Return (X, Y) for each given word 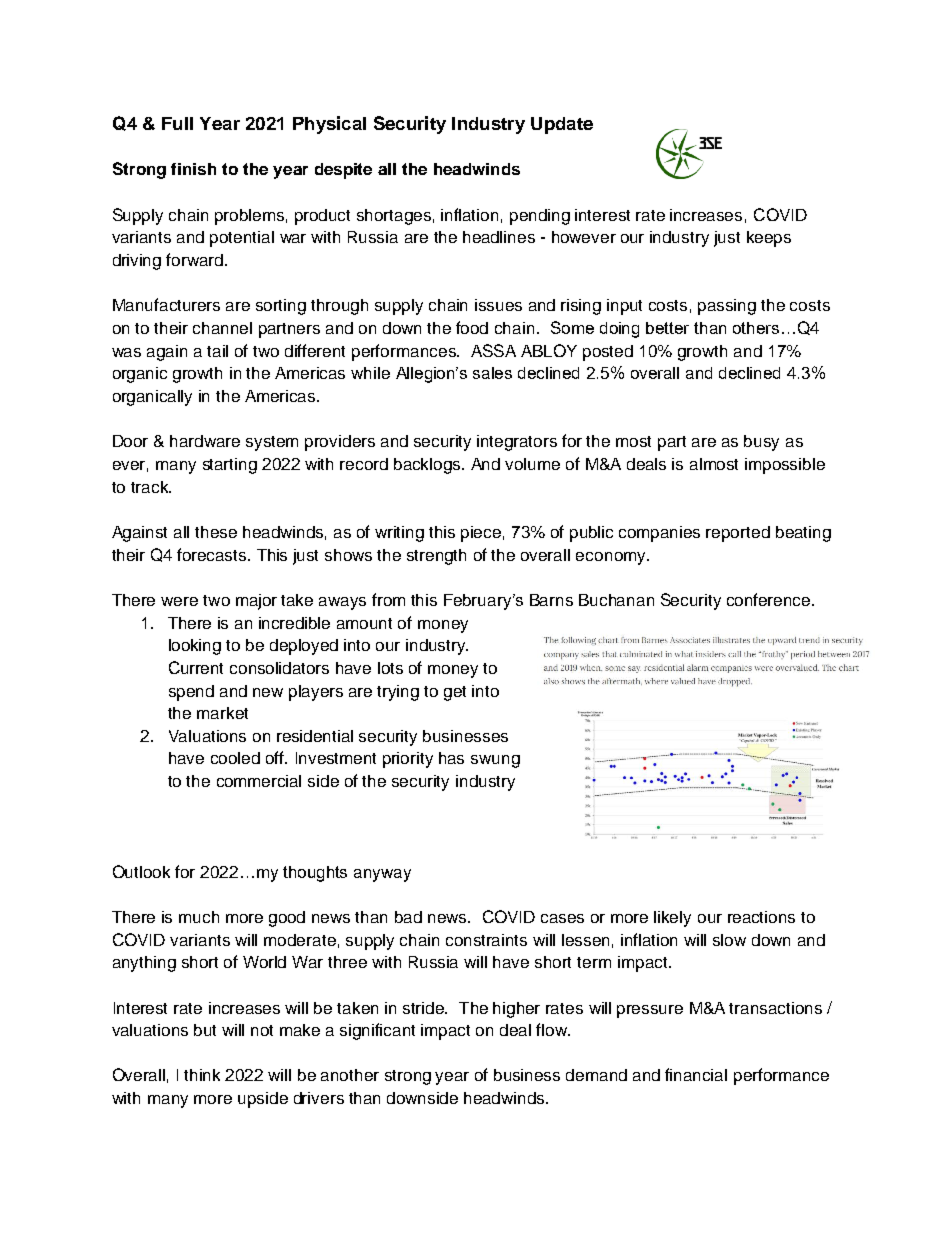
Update (562, 125)
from (388, 599)
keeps (769, 239)
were (179, 601)
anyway (382, 875)
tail (217, 351)
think (202, 1075)
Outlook (141, 871)
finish (193, 169)
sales (492, 373)
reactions (761, 917)
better (667, 328)
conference (770, 599)
